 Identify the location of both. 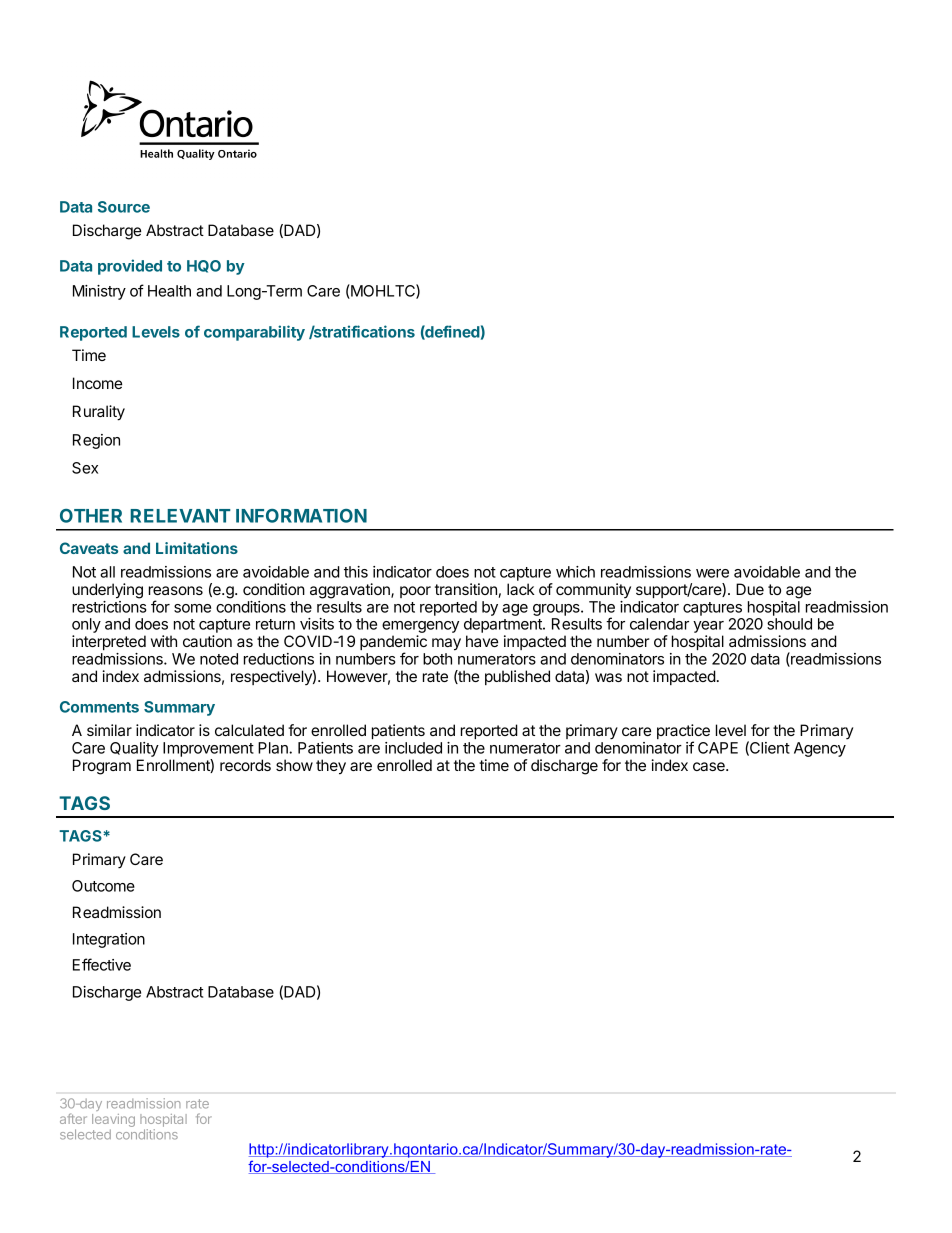
(437, 659).
